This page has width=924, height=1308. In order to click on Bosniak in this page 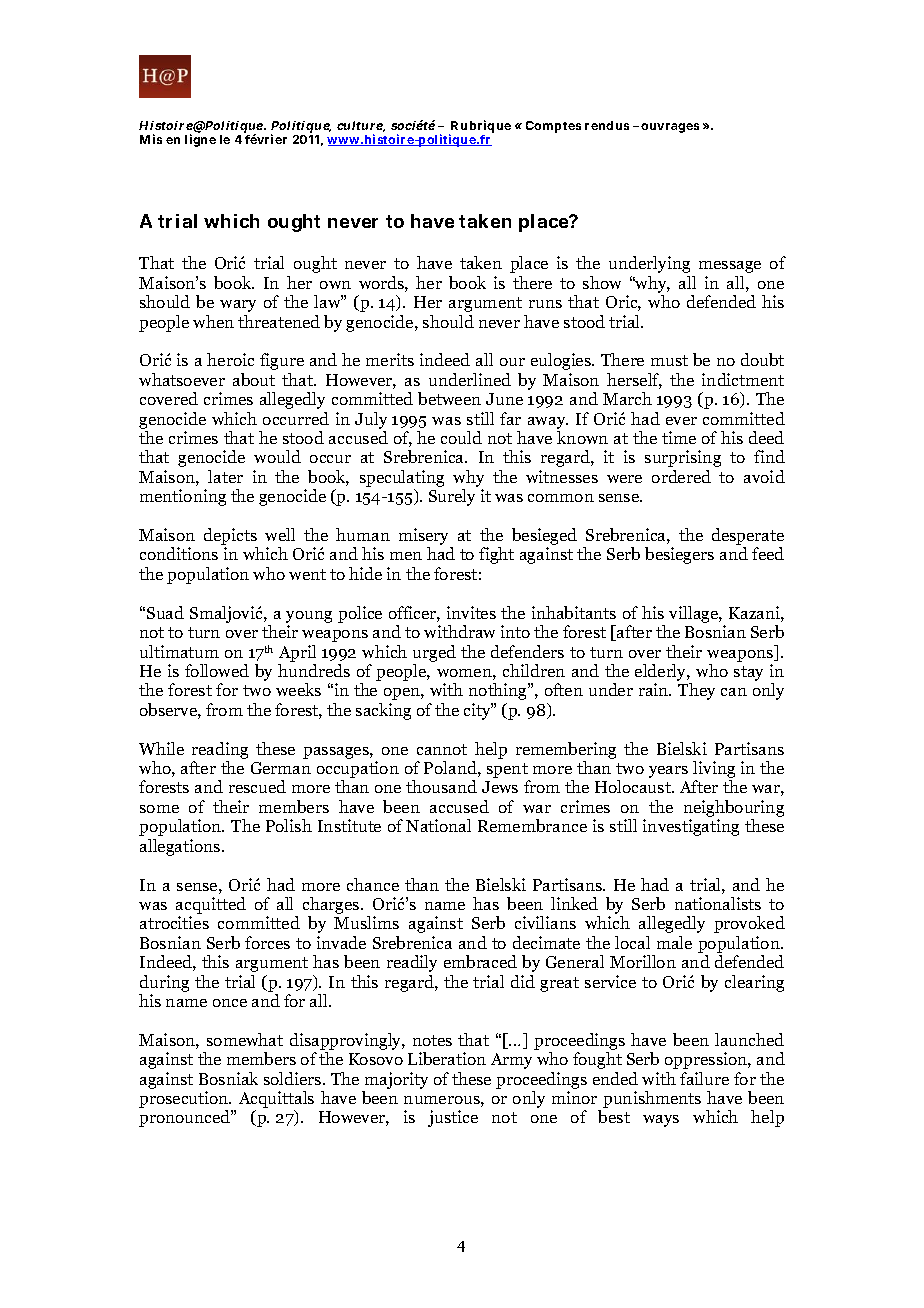, I will do `click(228, 1078)`.
